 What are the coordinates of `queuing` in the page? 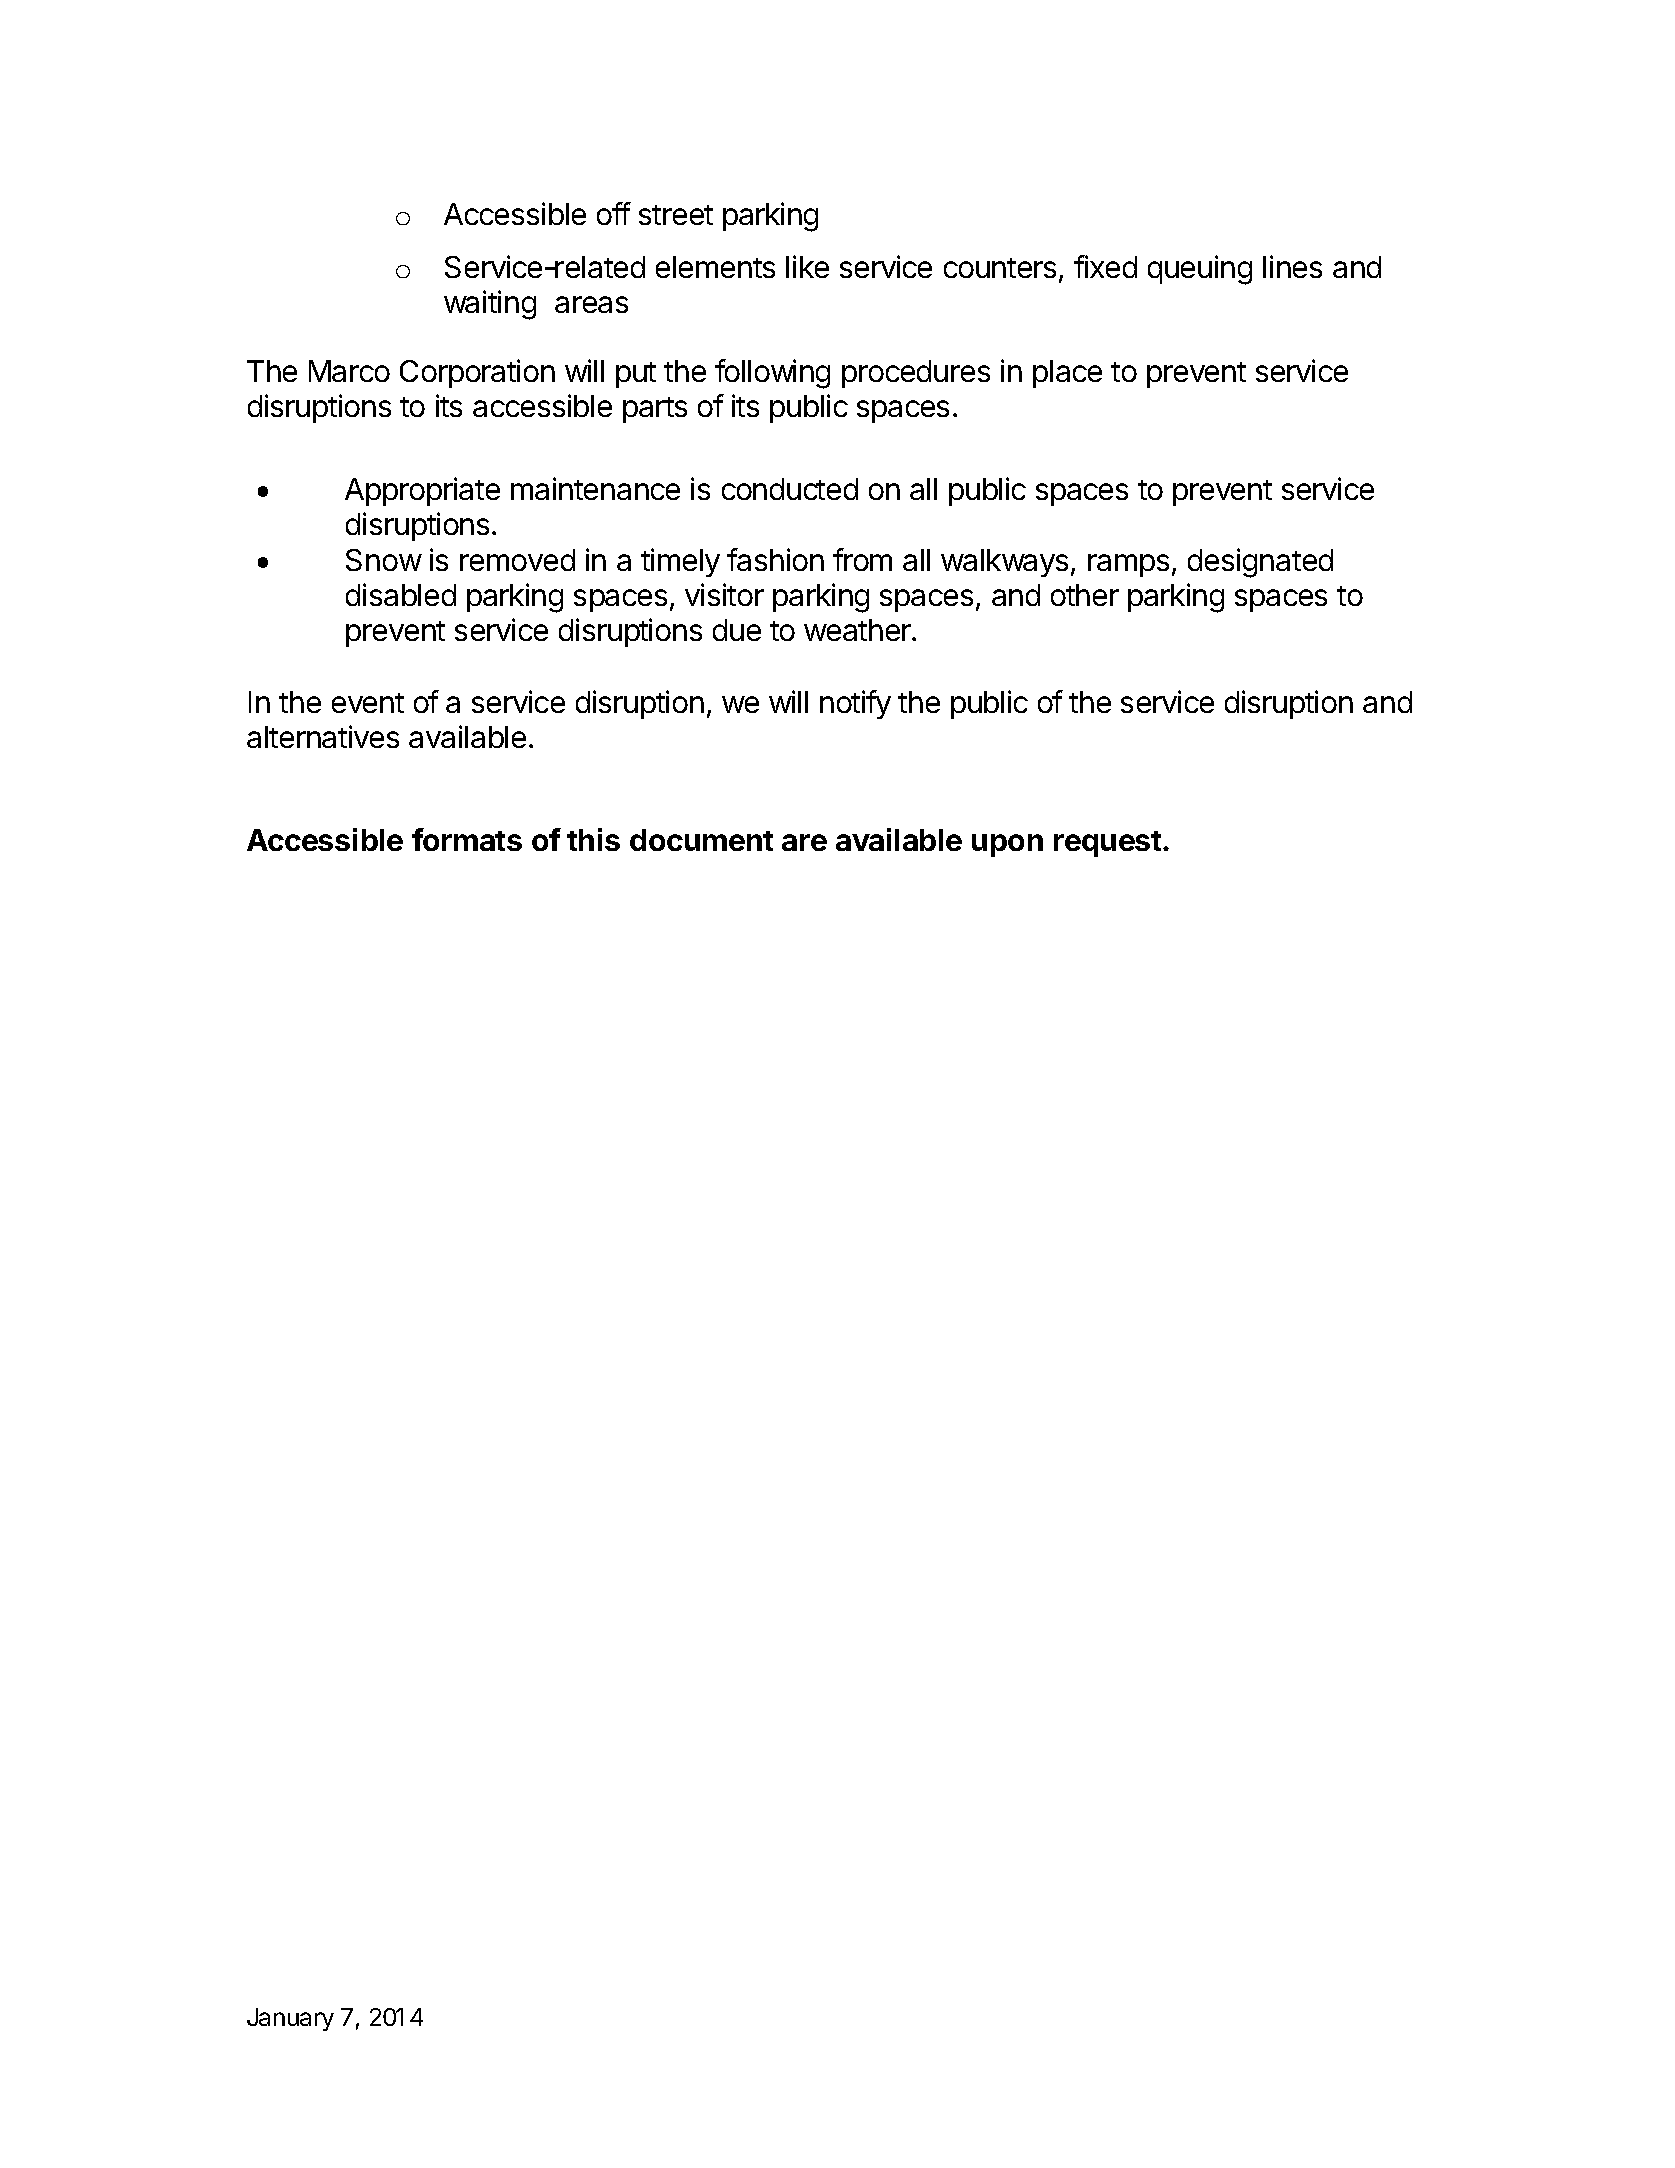 It's located at (1200, 270).
